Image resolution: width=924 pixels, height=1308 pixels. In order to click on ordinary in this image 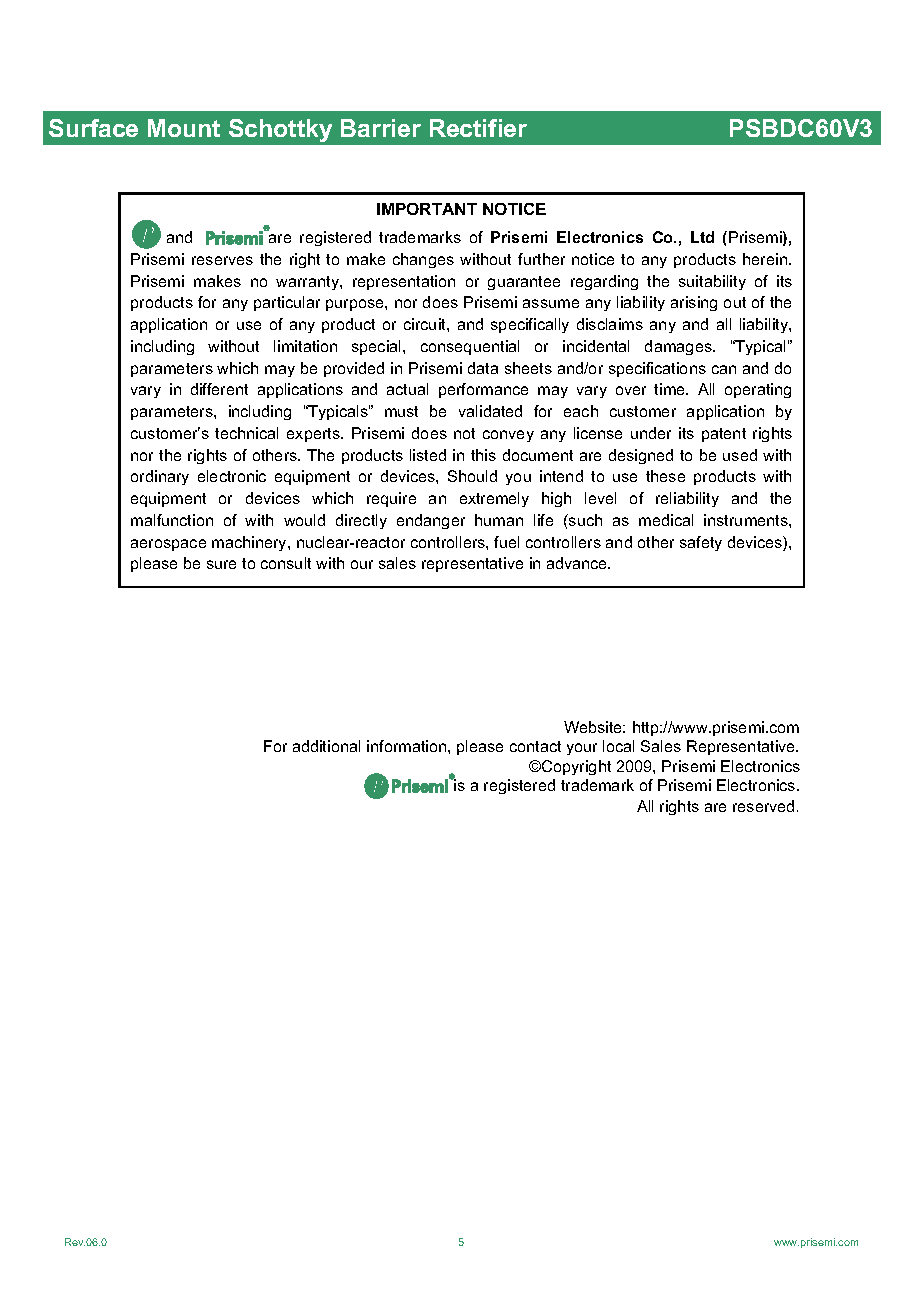, I will do `click(160, 477)`.
